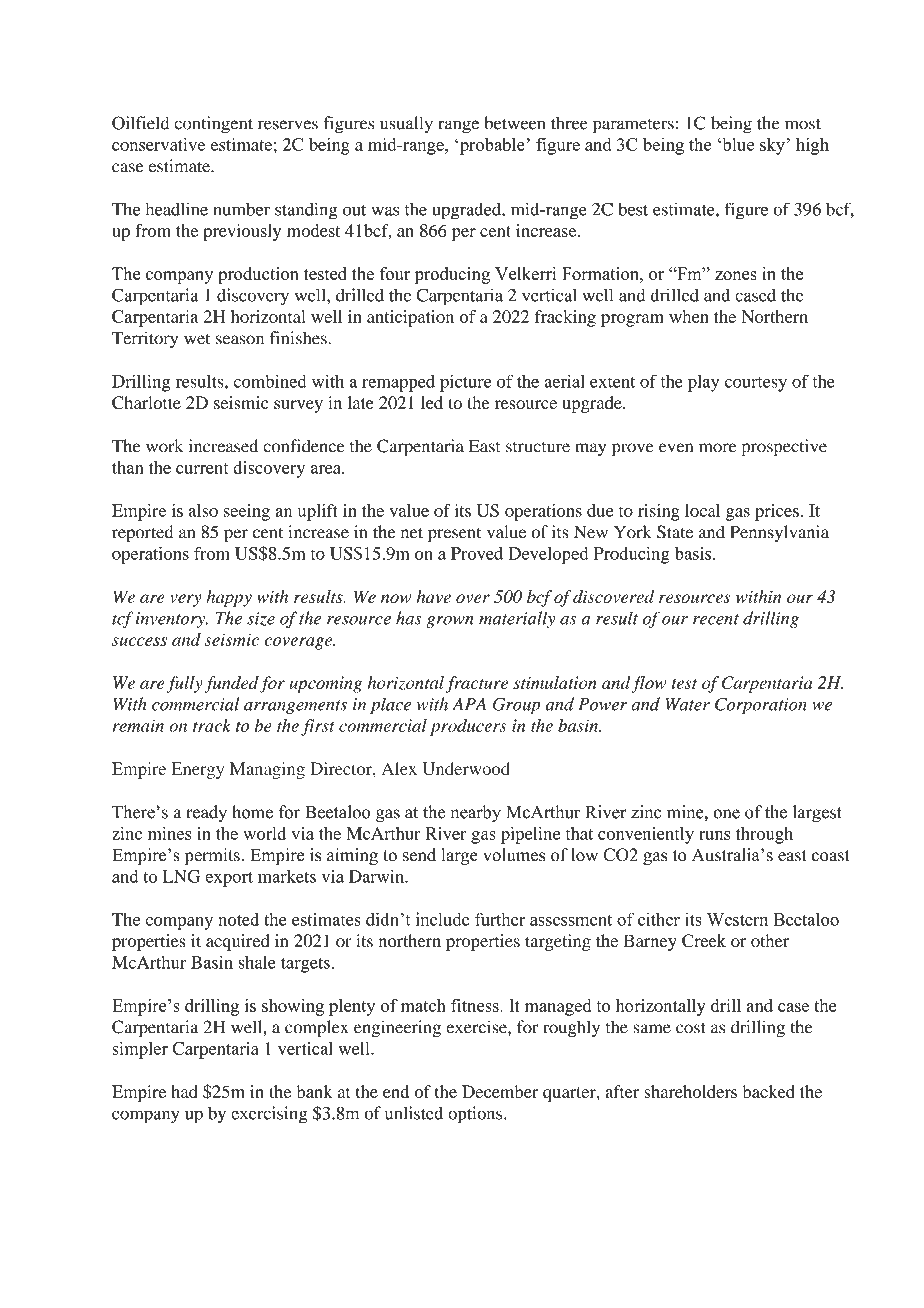 Image resolution: width=924 pixels, height=1308 pixels. Describe the element at coordinates (229, 879) in the image. I see `export` at that location.
